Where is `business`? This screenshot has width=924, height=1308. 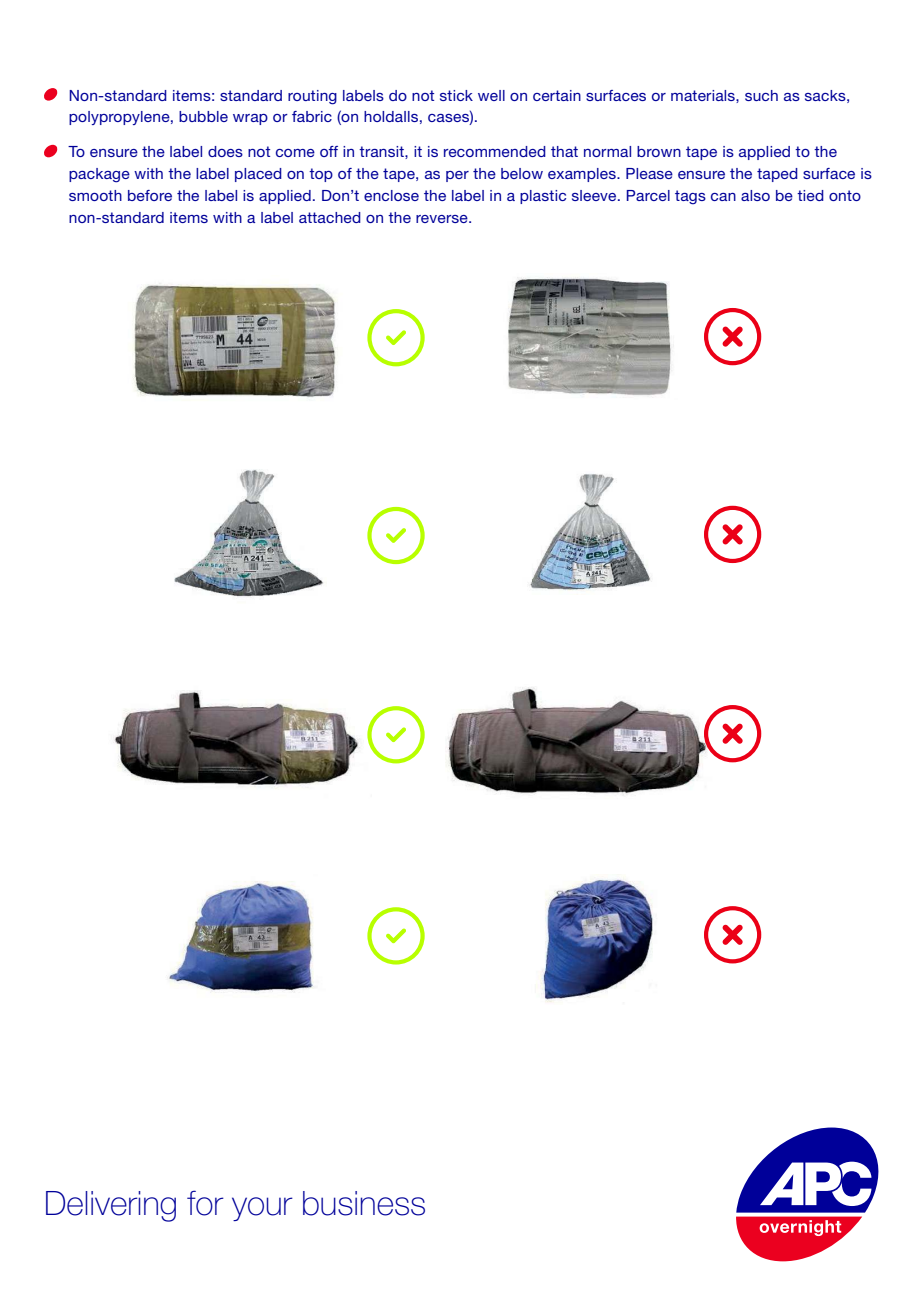
business is located at coordinates (364, 1203).
